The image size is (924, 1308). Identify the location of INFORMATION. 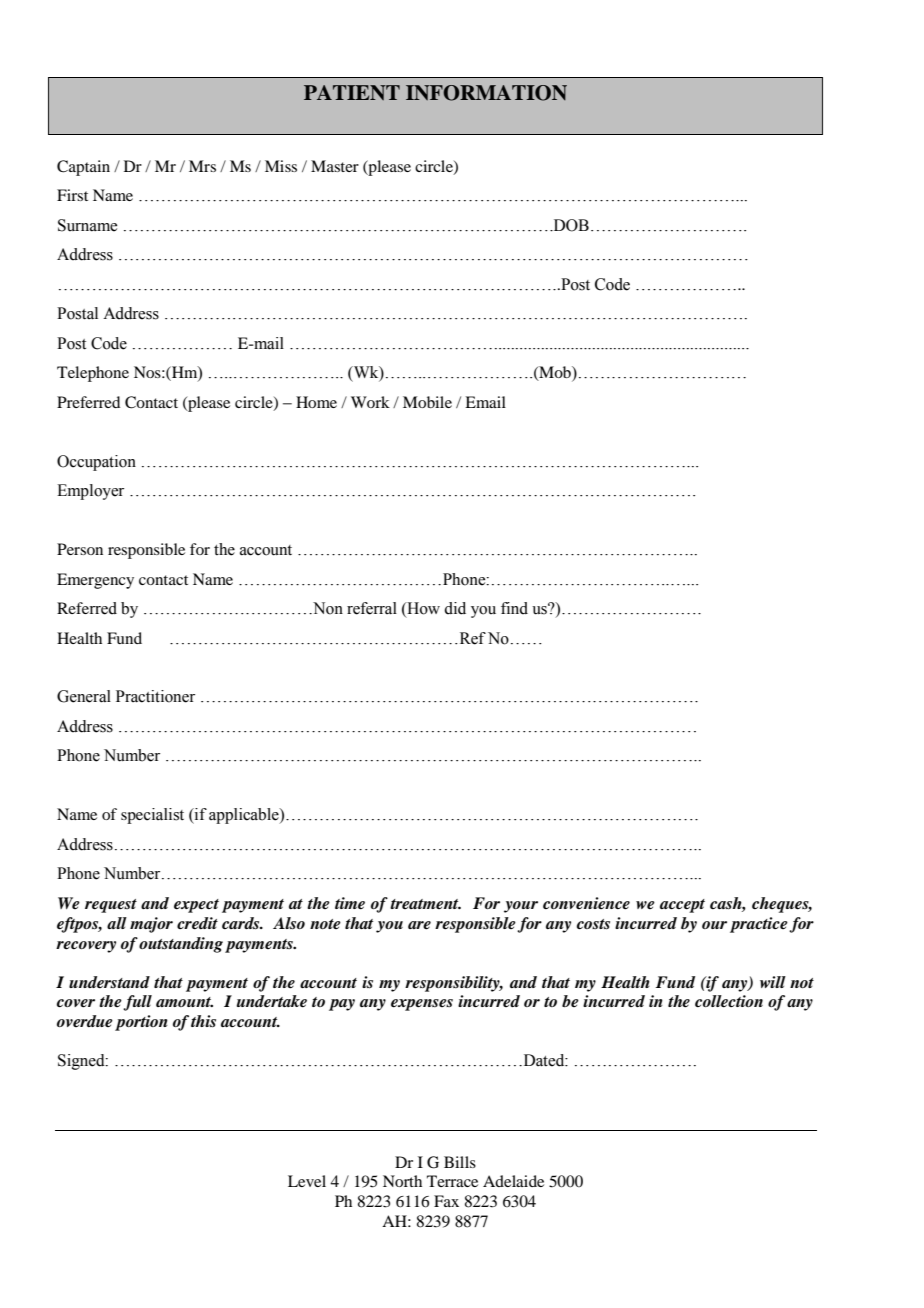
(486, 93).
